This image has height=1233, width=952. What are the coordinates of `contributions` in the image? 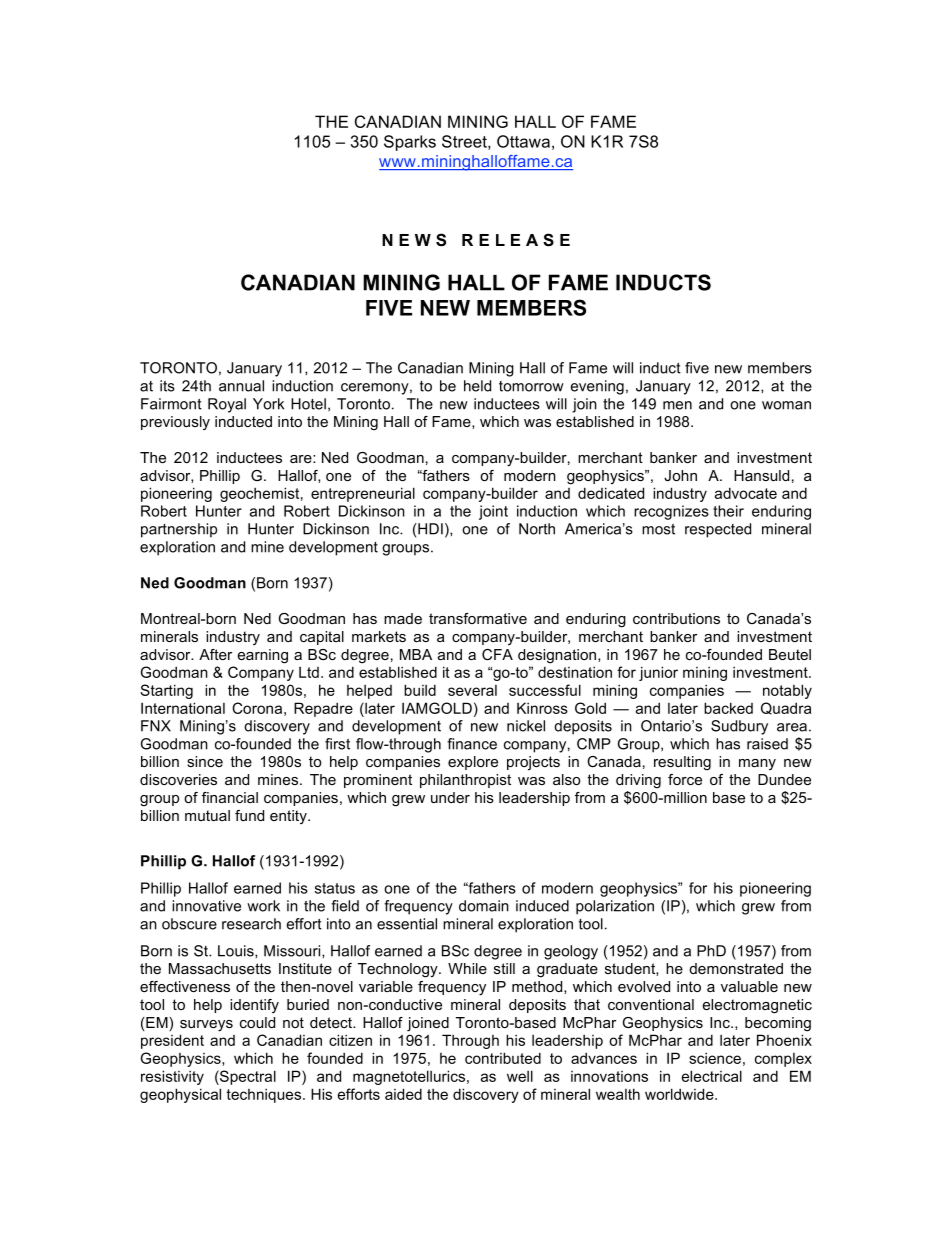 It's located at (676, 618).
